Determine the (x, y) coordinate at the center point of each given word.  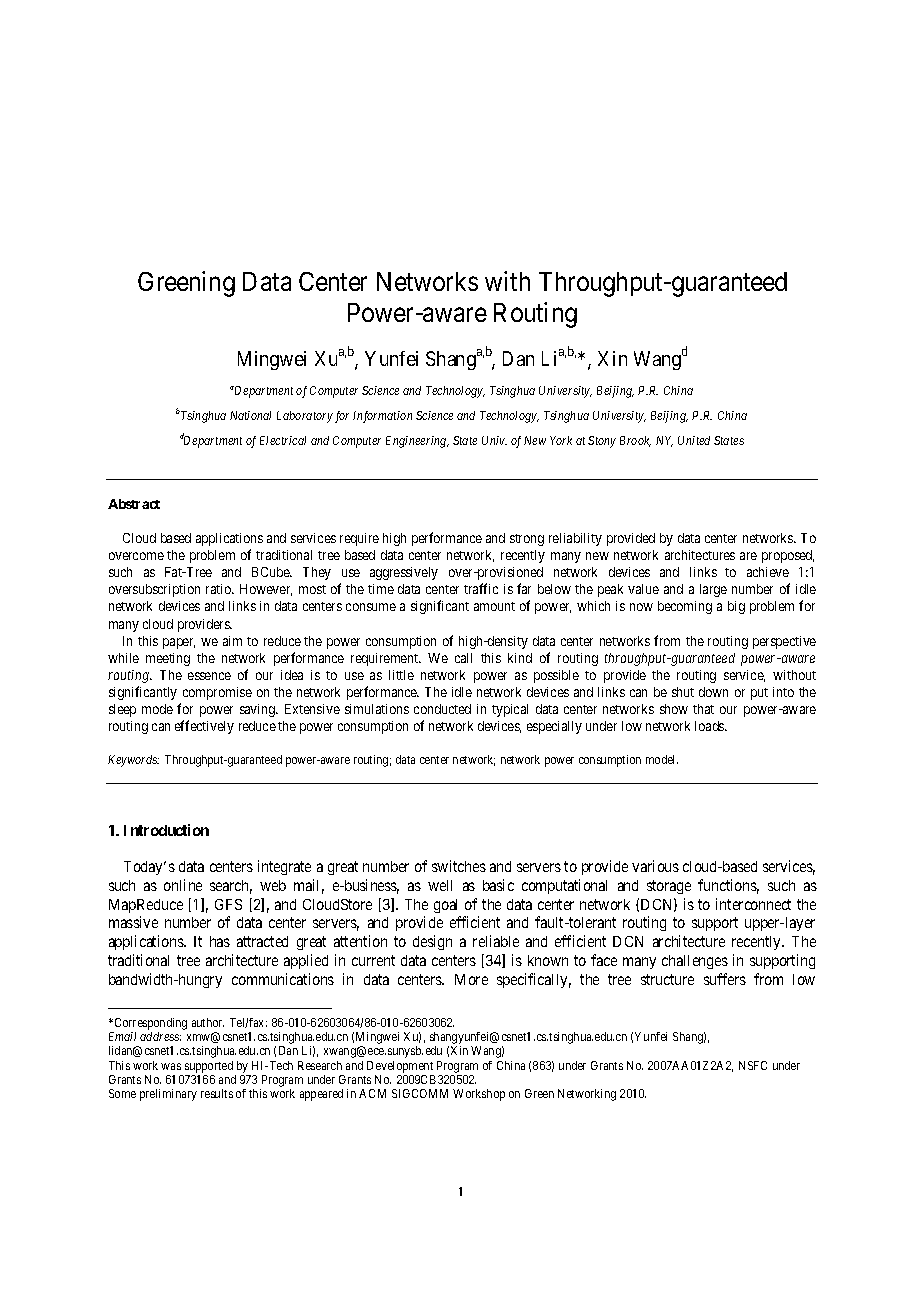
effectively (204, 727)
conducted (442, 709)
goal (445, 906)
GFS (228, 904)
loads (710, 726)
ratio (219, 589)
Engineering (417, 442)
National (250, 415)
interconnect (753, 904)
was (171, 1066)
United (694, 440)
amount (494, 606)
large (713, 590)
